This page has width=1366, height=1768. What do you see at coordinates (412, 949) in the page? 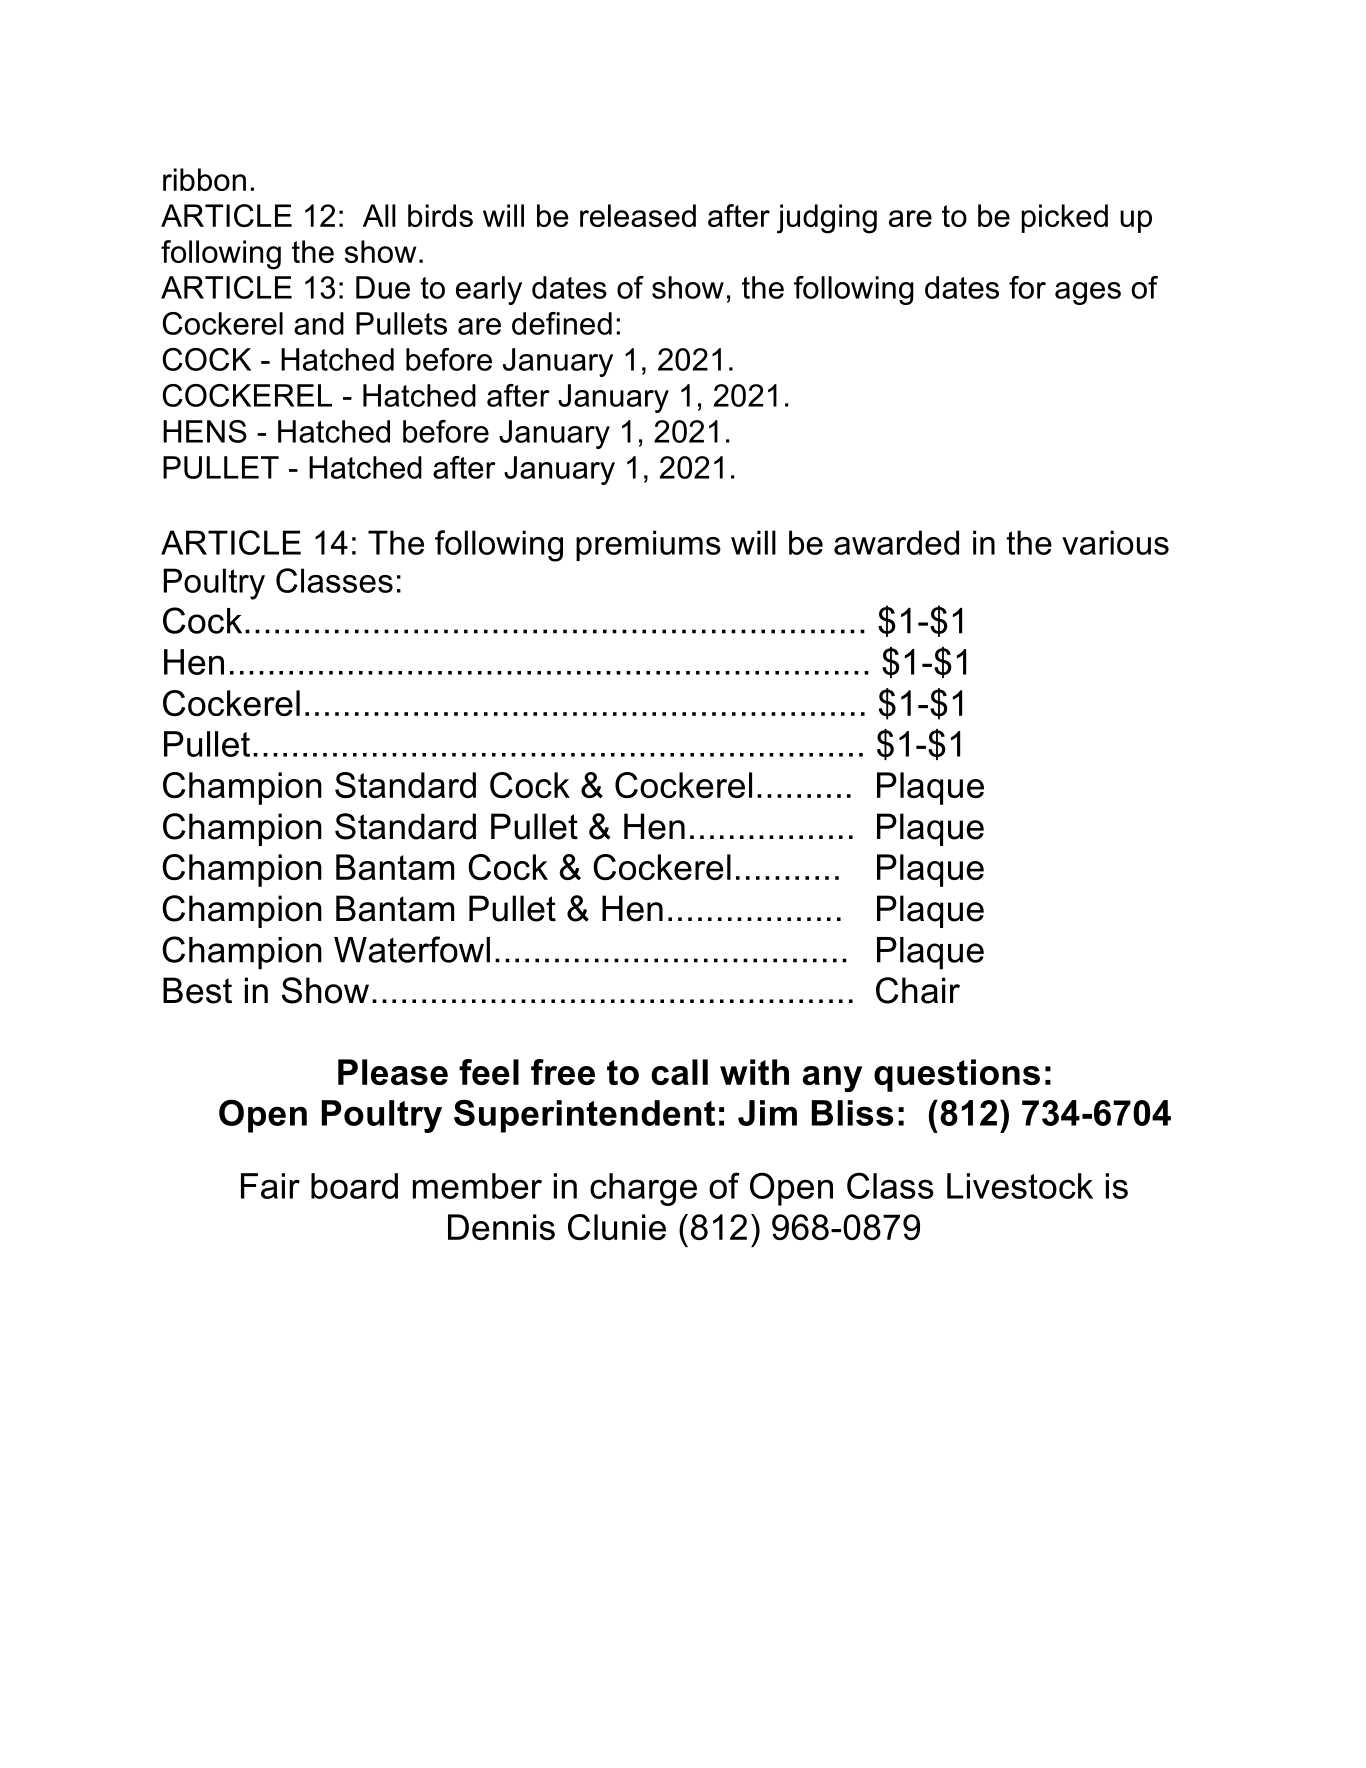
I see `Waterfowl` at bounding box center [412, 949].
